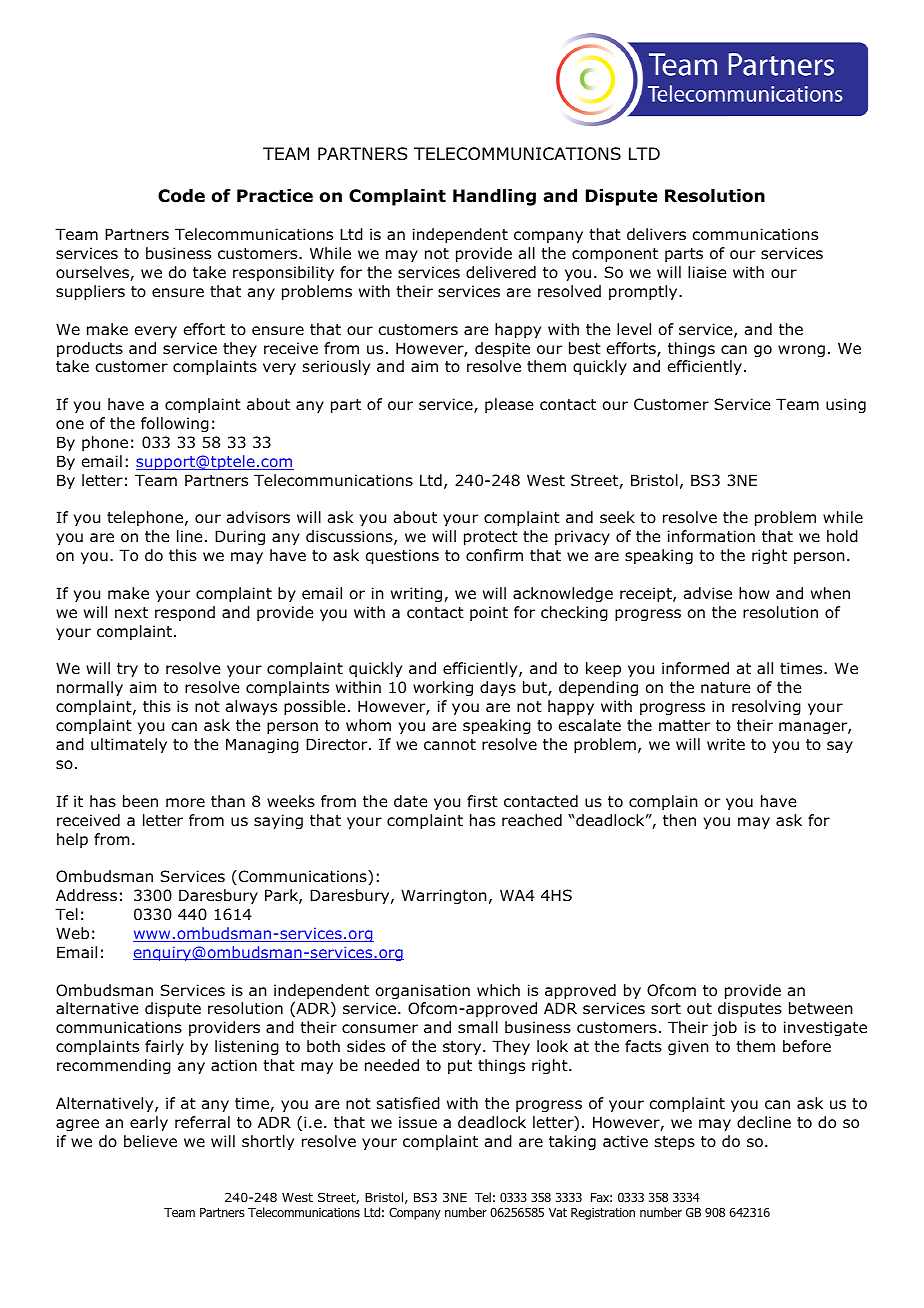 The image size is (924, 1308). Describe the element at coordinates (707, 272) in the screenshot. I see `liaise` at that location.
